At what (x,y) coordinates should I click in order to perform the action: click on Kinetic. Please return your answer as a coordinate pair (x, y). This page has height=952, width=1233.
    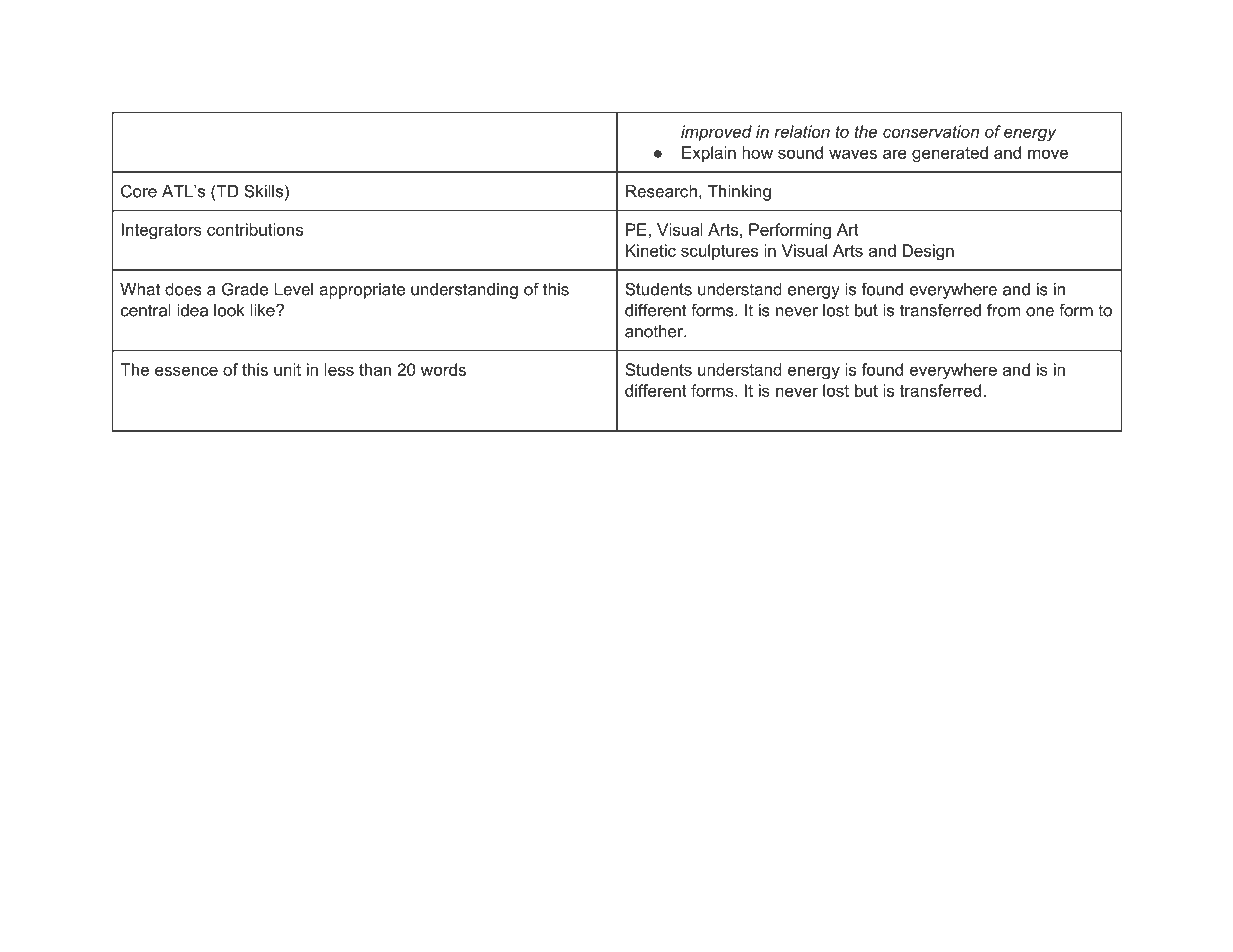
    Looking at the image, I should click on (651, 250).
